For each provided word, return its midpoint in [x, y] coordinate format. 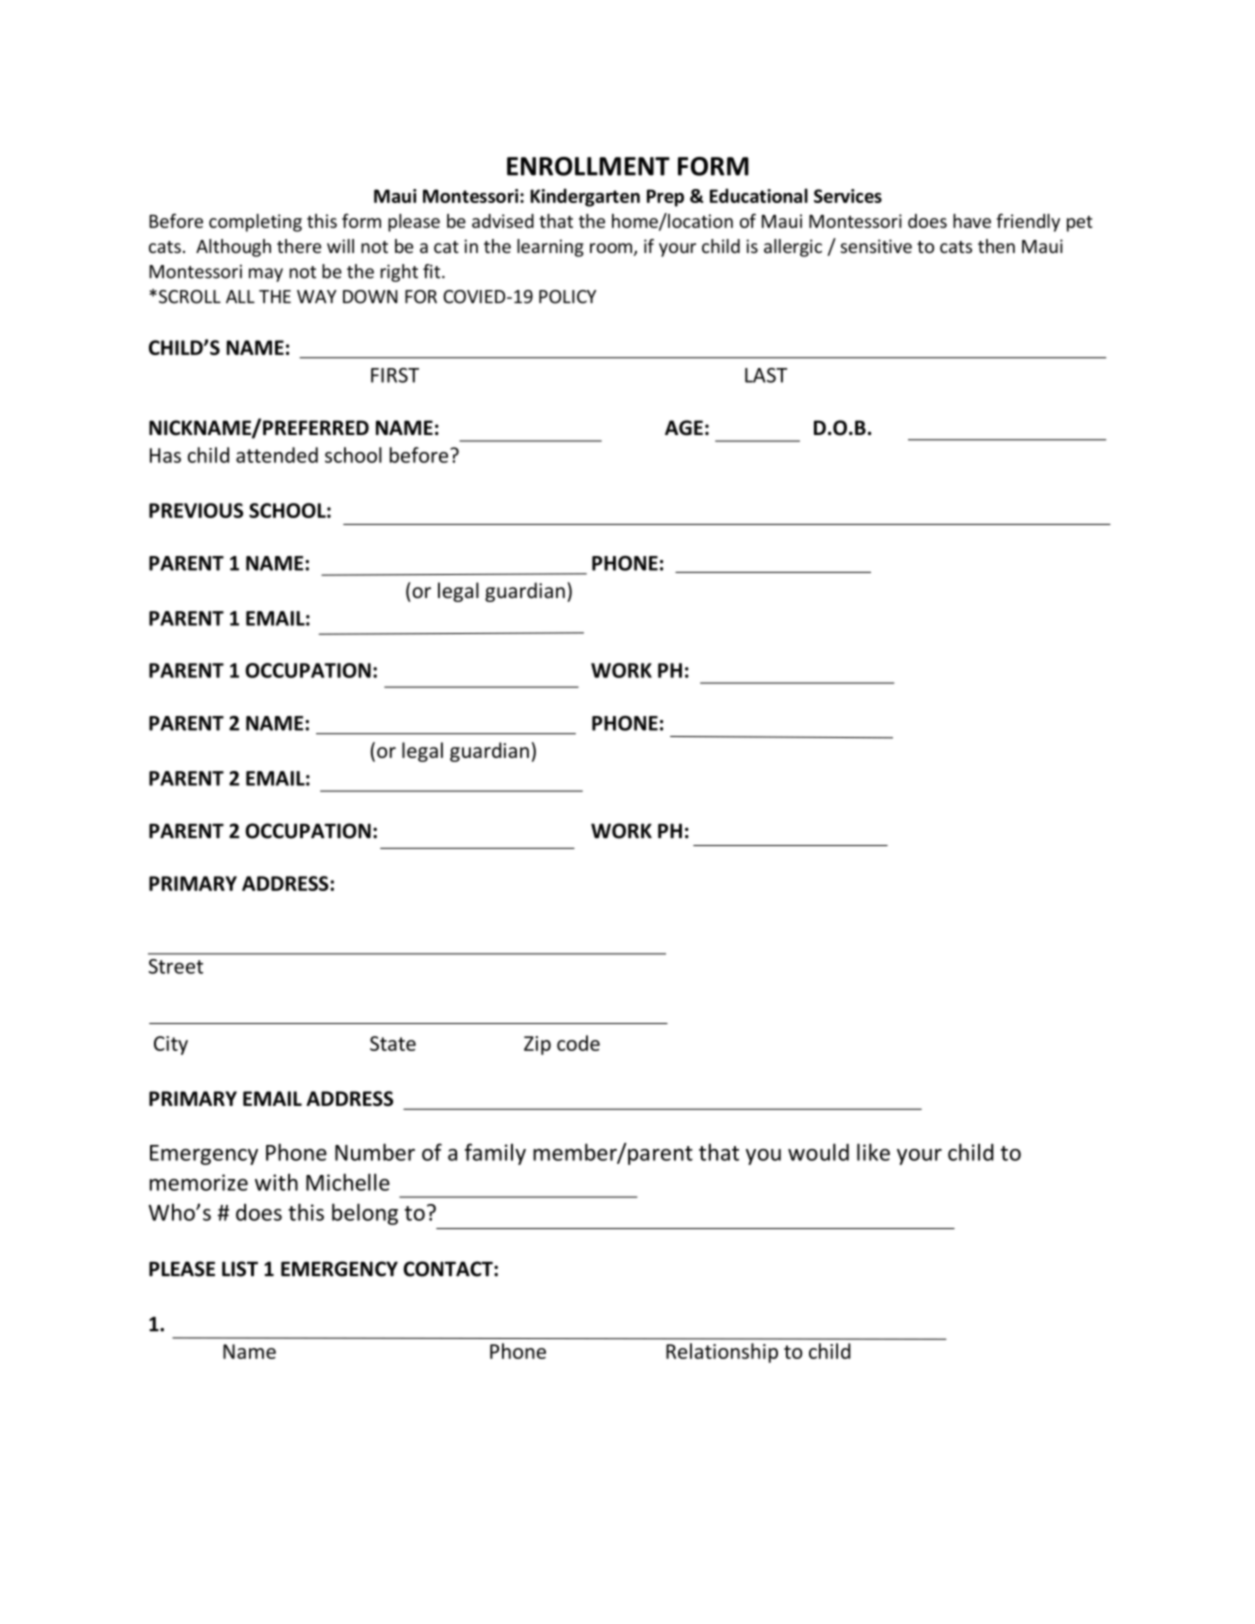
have [972, 221]
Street [175, 966]
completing [255, 223]
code [578, 1043]
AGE [684, 428]
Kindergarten [585, 197]
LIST [240, 1269]
